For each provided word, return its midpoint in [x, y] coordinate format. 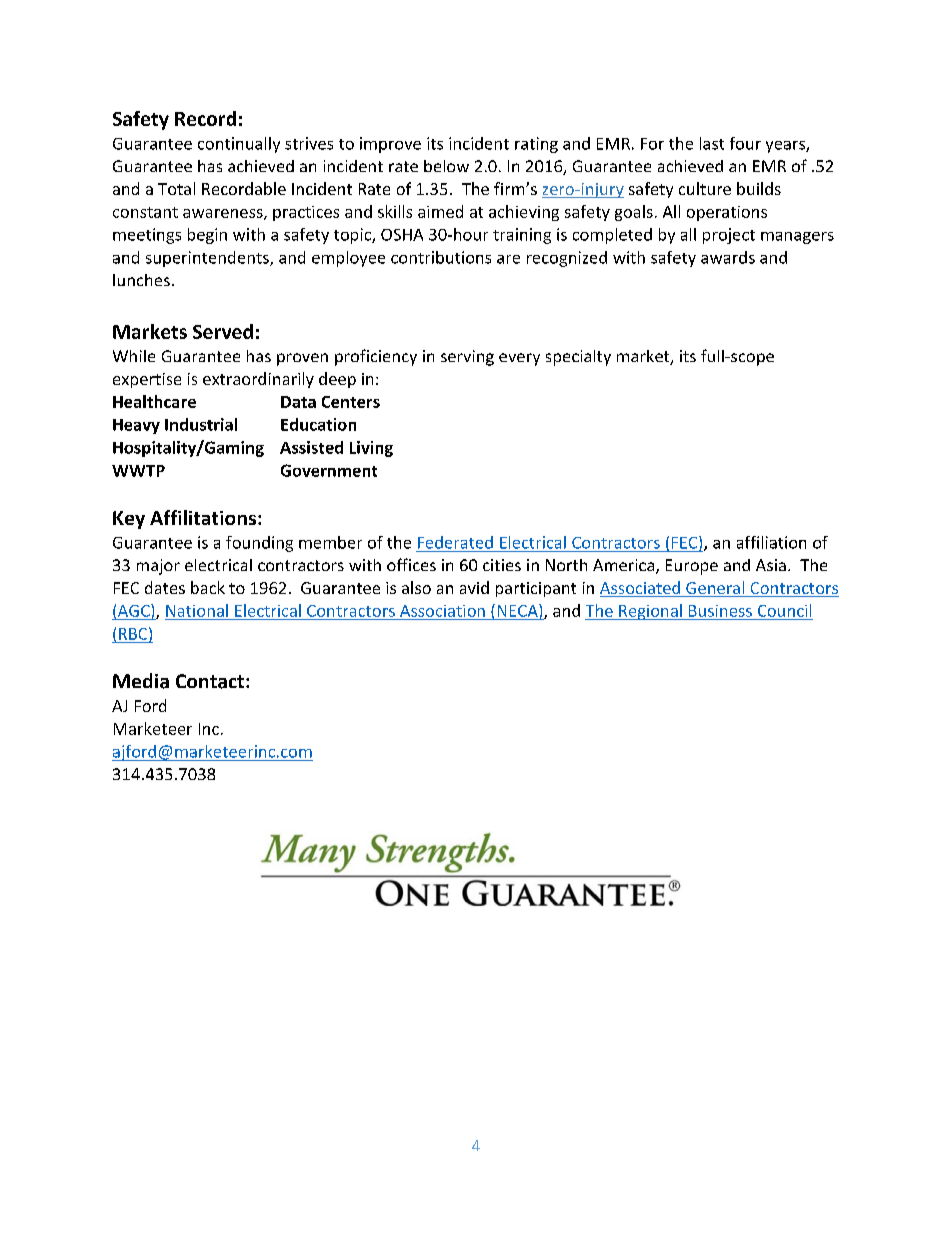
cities [502, 565]
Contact [211, 681]
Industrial [201, 424]
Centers [351, 402]
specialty [578, 358]
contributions [441, 257]
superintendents [208, 259]
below [446, 166]
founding [259, 544]
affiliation [771, 542]
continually [239, 145]
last [712, 143]
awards [728, 257]
